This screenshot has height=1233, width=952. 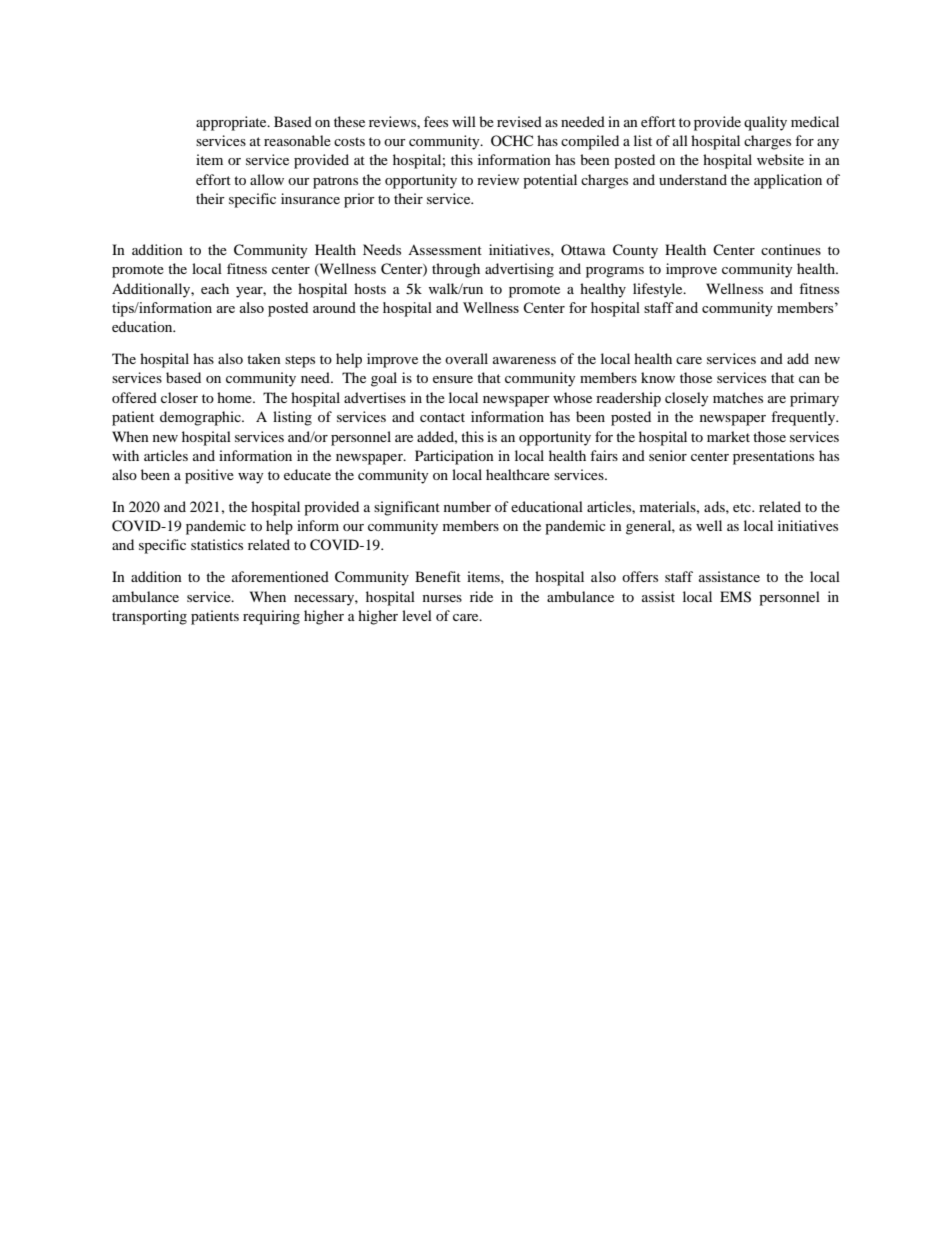 What do you see at coordinates (264, 358) in the screenshot?
I see `taken` at bounding box center [264, 358].
